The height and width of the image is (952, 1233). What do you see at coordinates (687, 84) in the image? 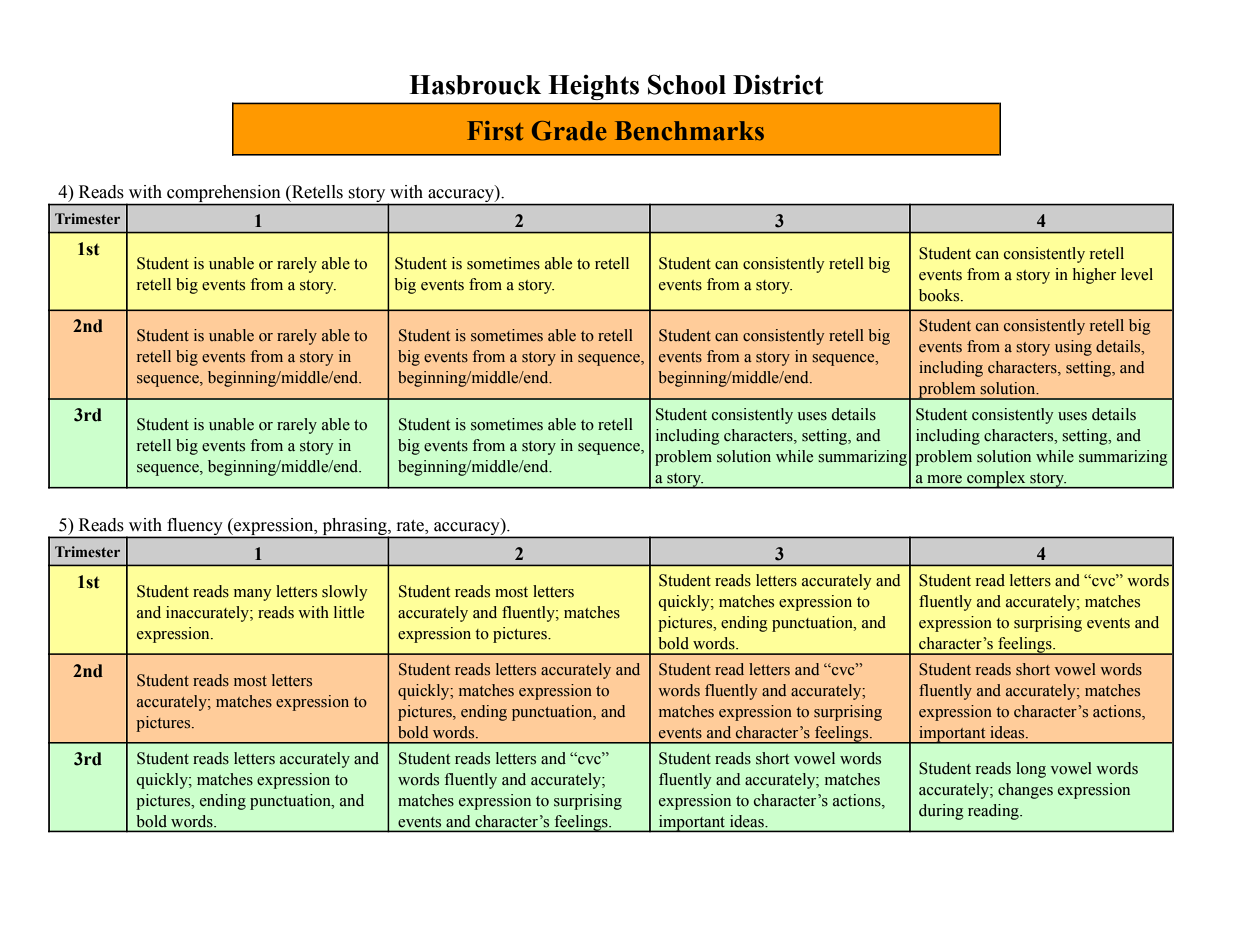
I see `School` at bounding box center [687, 84].
